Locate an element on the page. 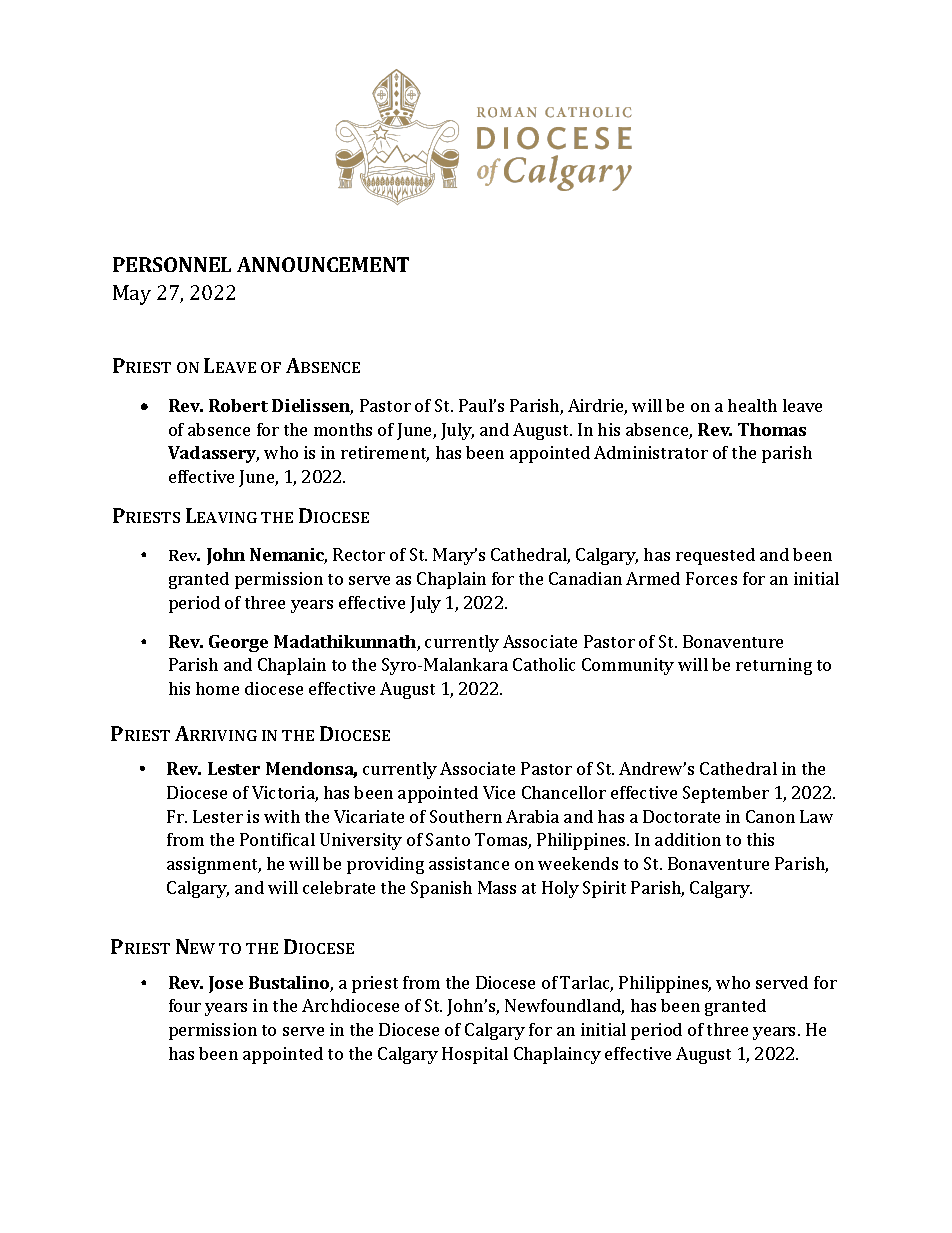 This page has height=1233, width=952. with is located at coordinates (282, 816).
